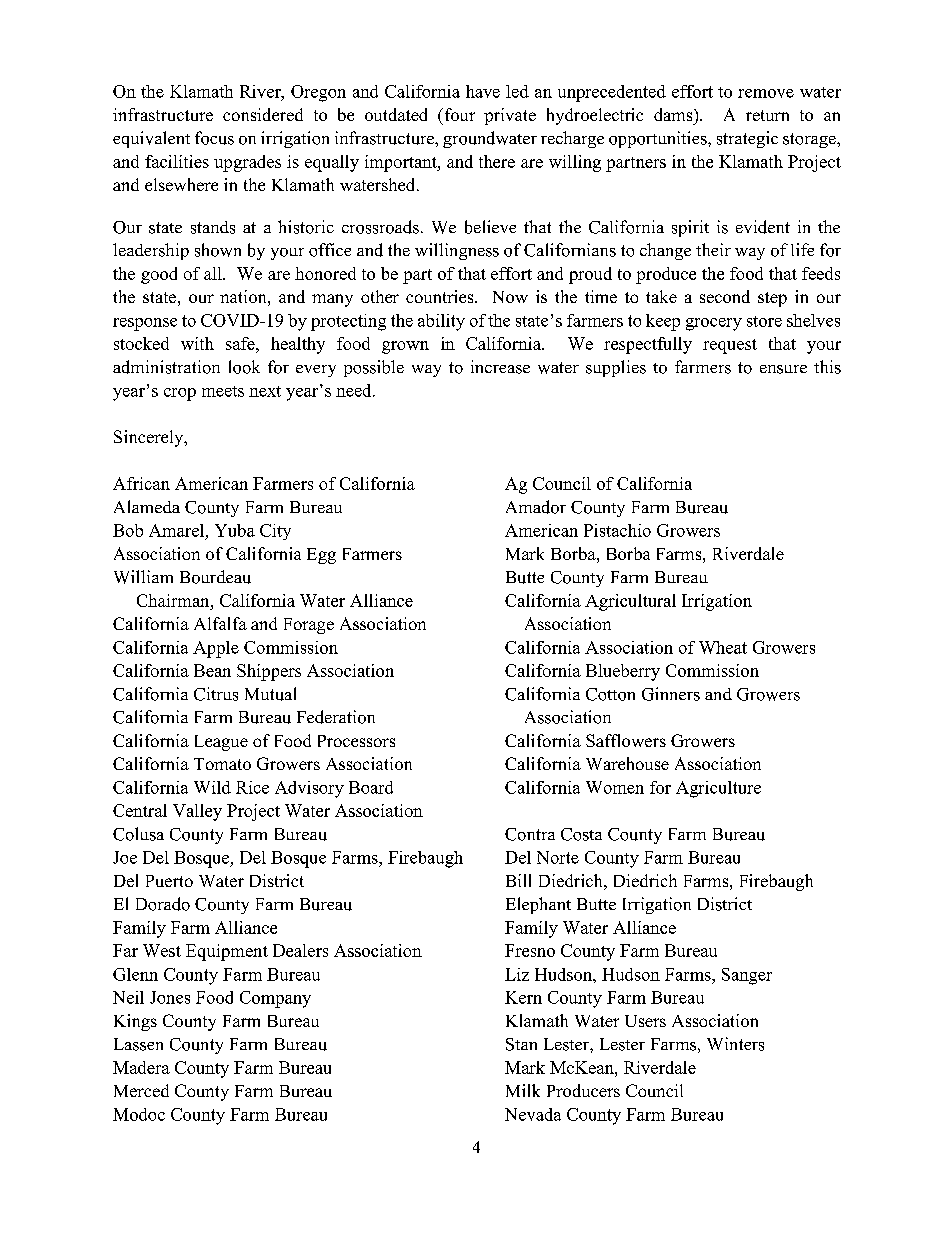 This image has width=952, height=1233. I want to click on Milk, so click(523, 1090).
